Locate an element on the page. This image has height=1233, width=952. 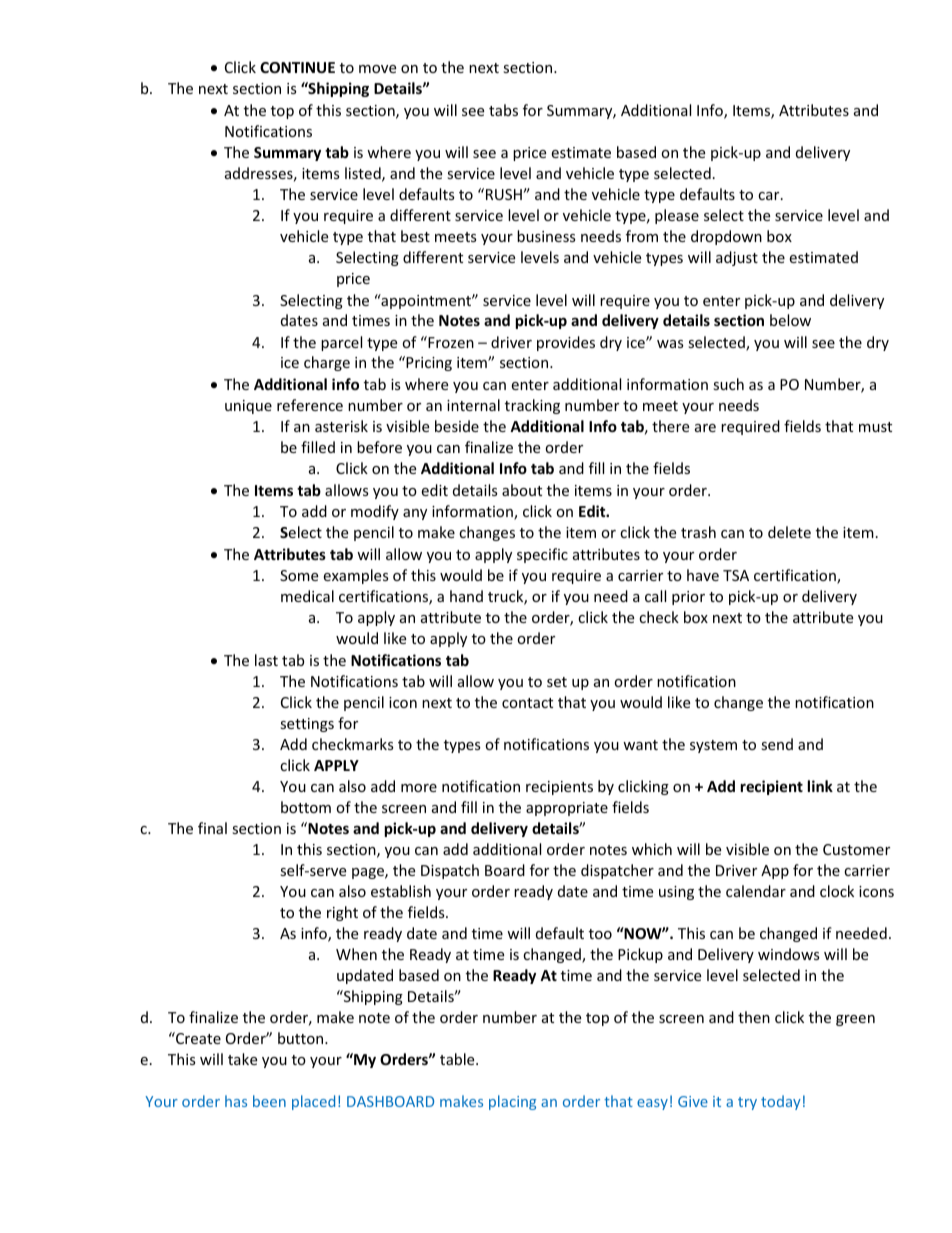
tabs is located at coordinates (503, 110).
